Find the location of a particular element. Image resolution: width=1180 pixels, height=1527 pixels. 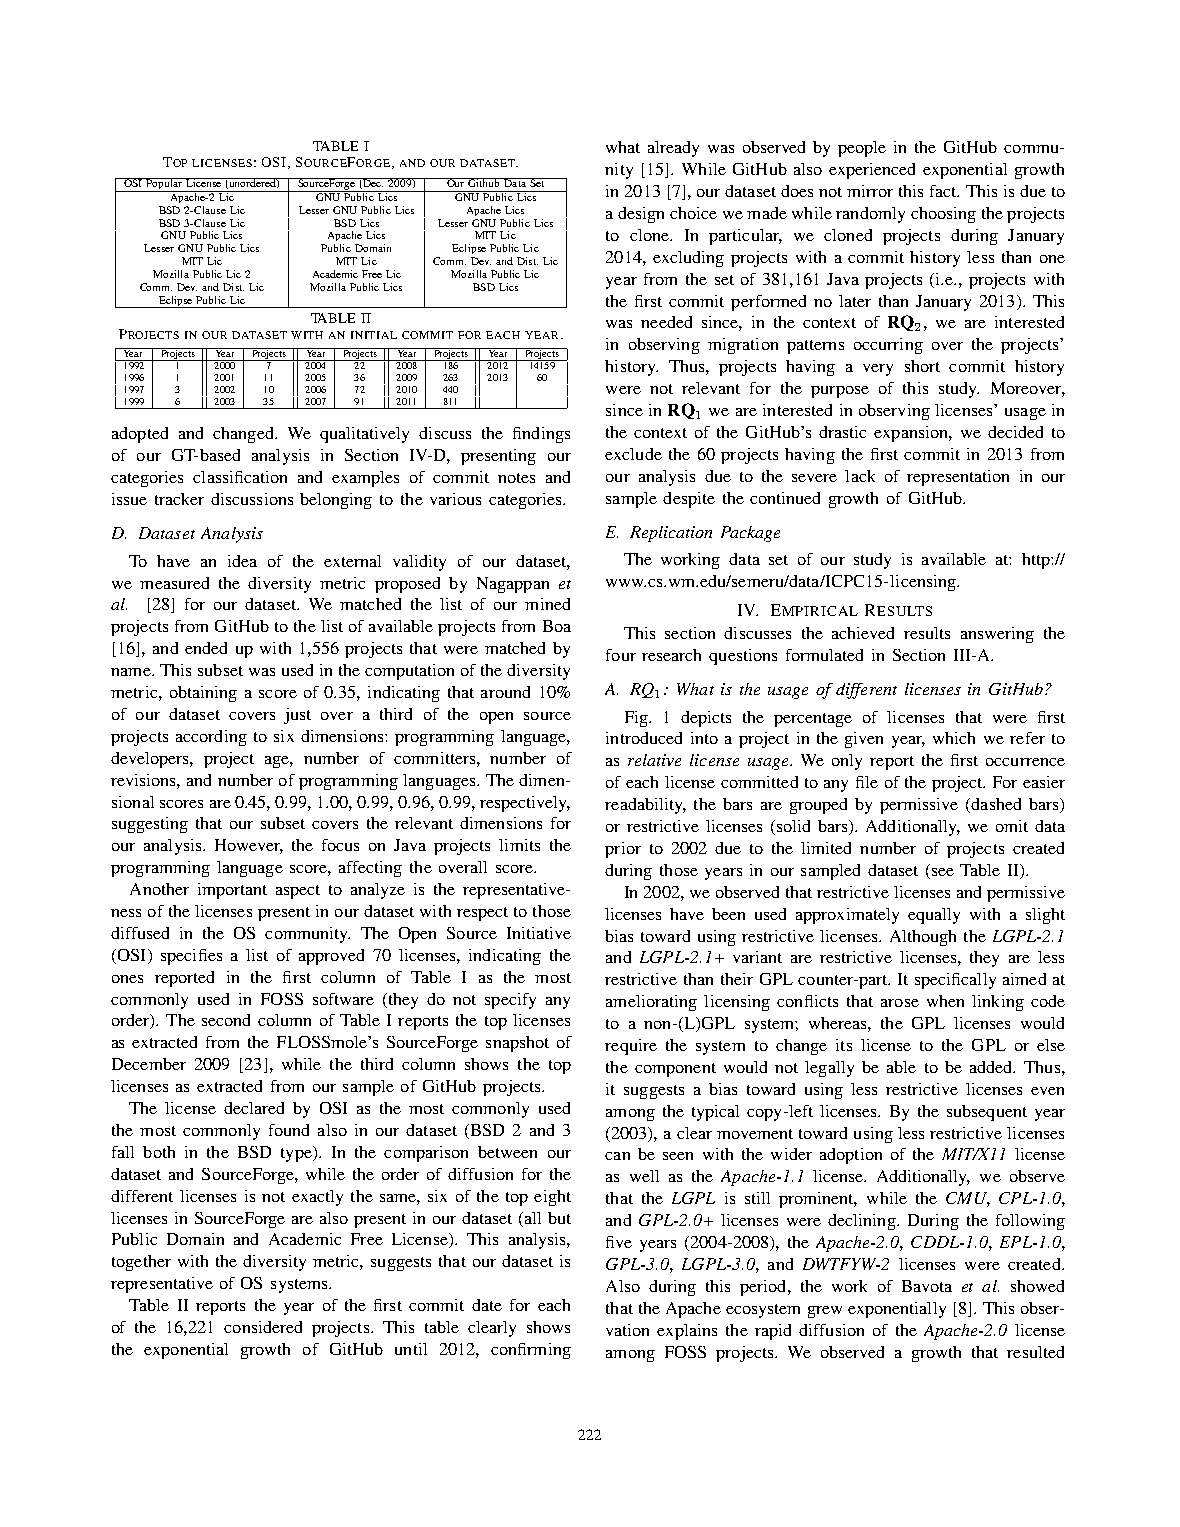

according is located at coordinates (211, 738).
